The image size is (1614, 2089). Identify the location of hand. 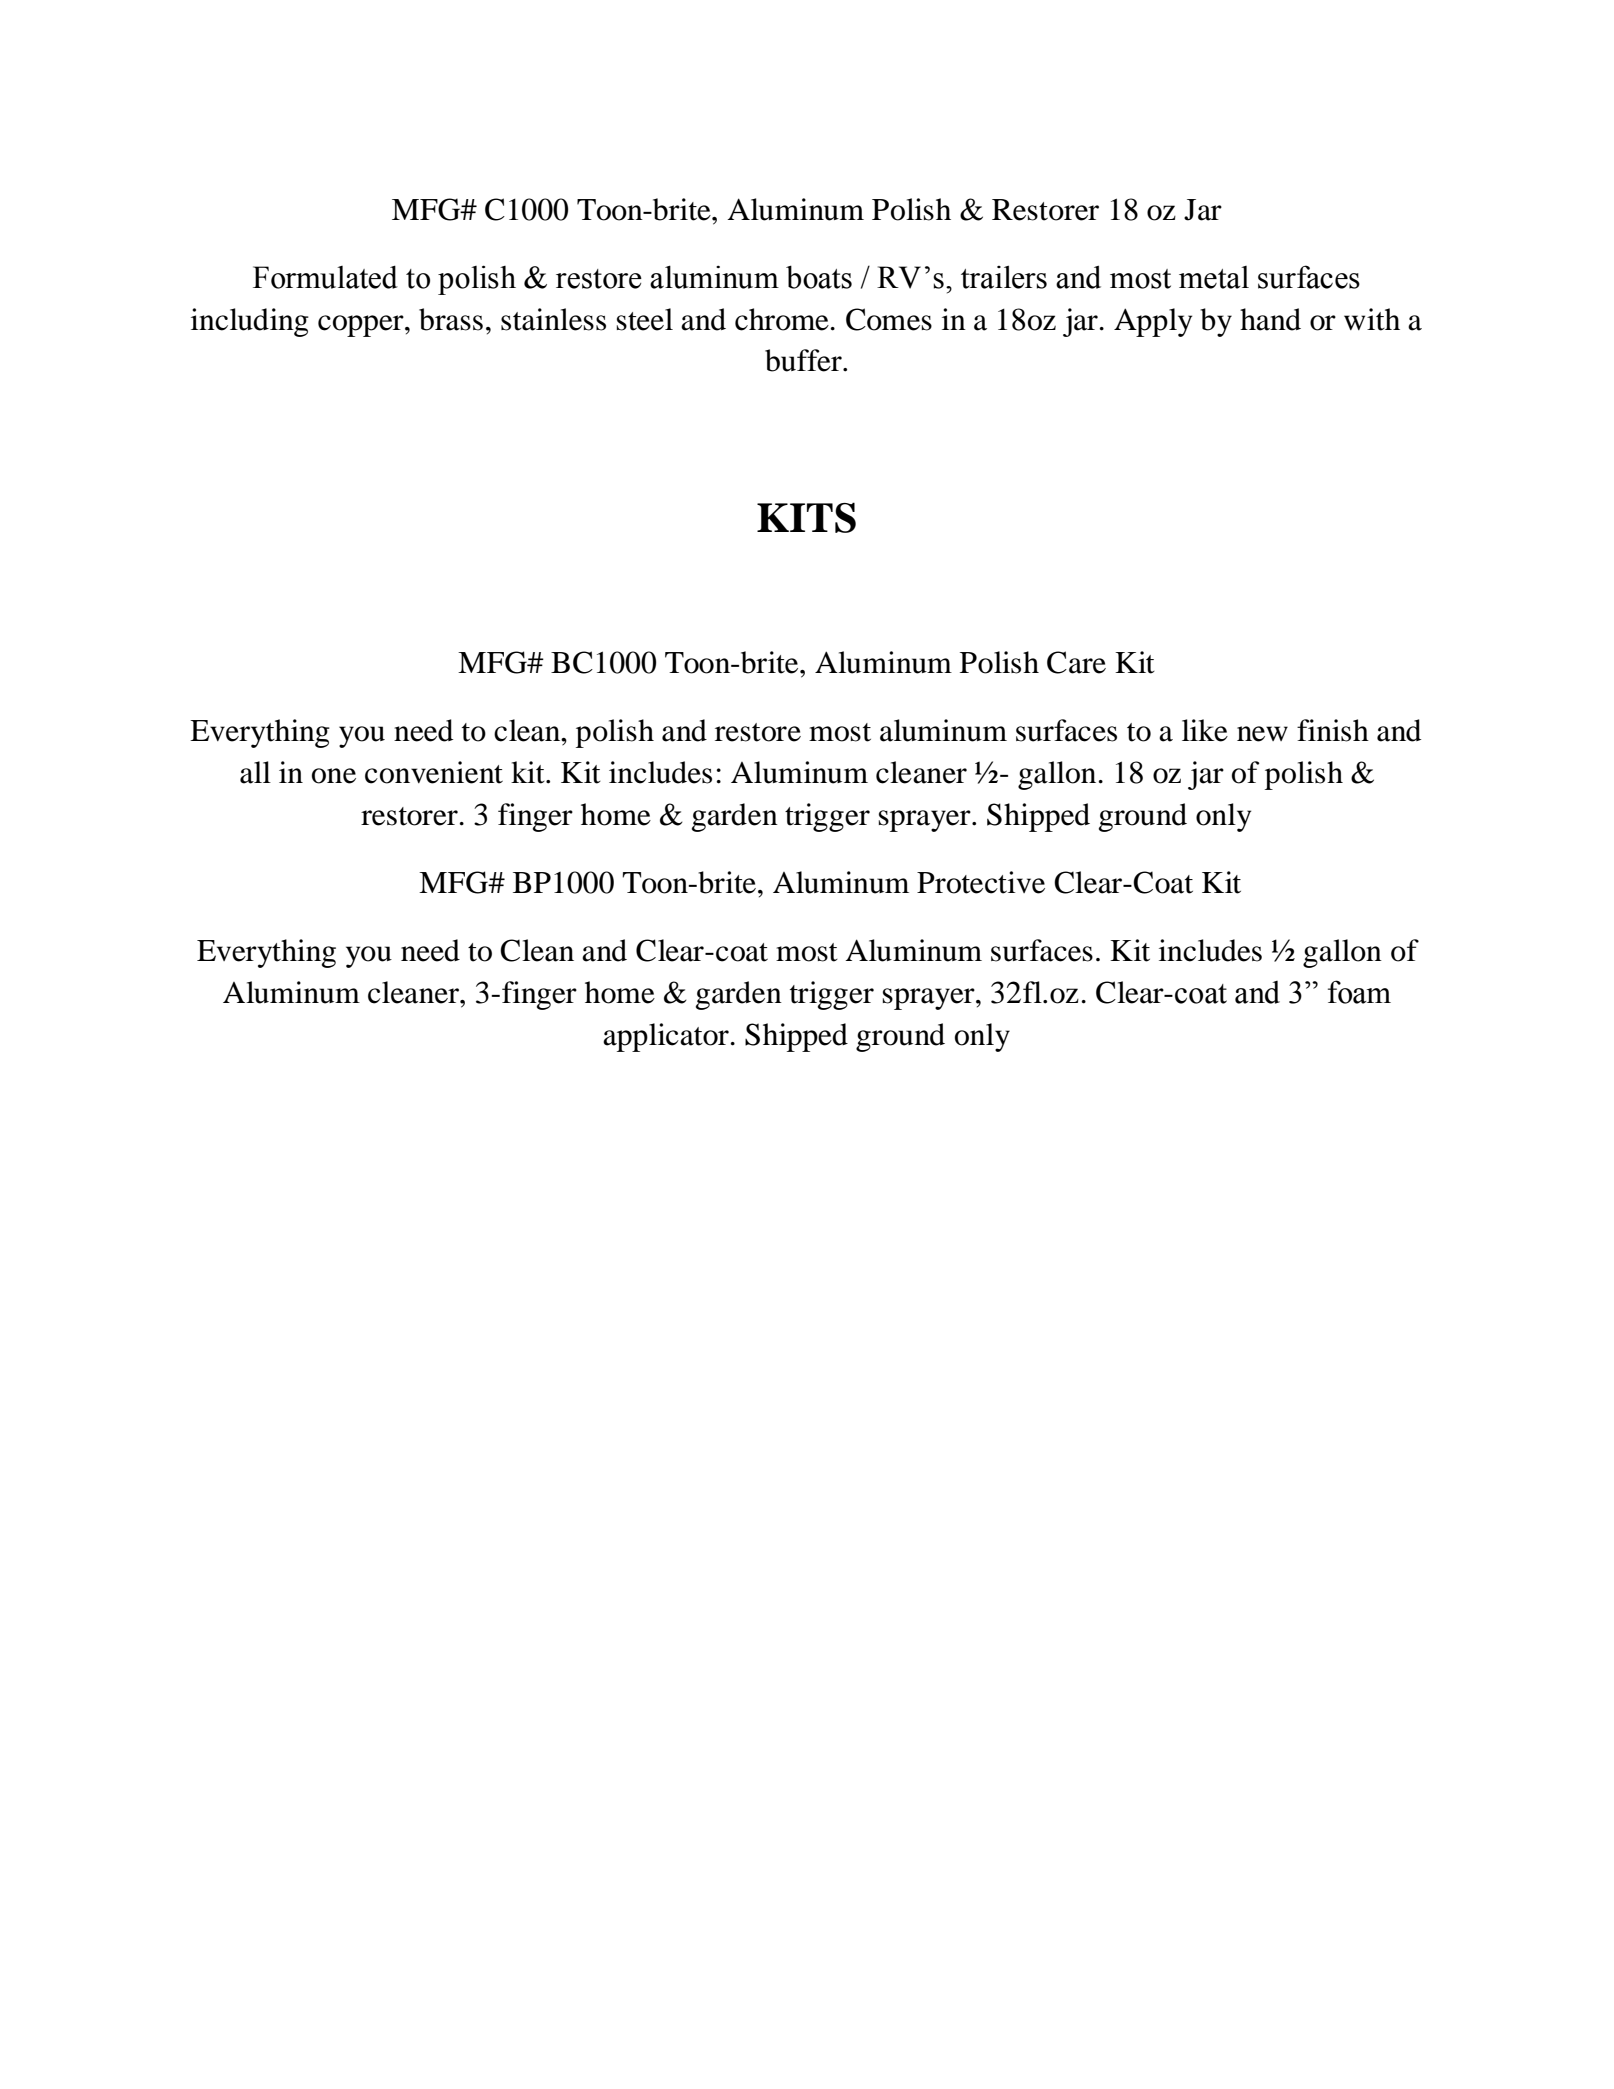
(1270, 319).
